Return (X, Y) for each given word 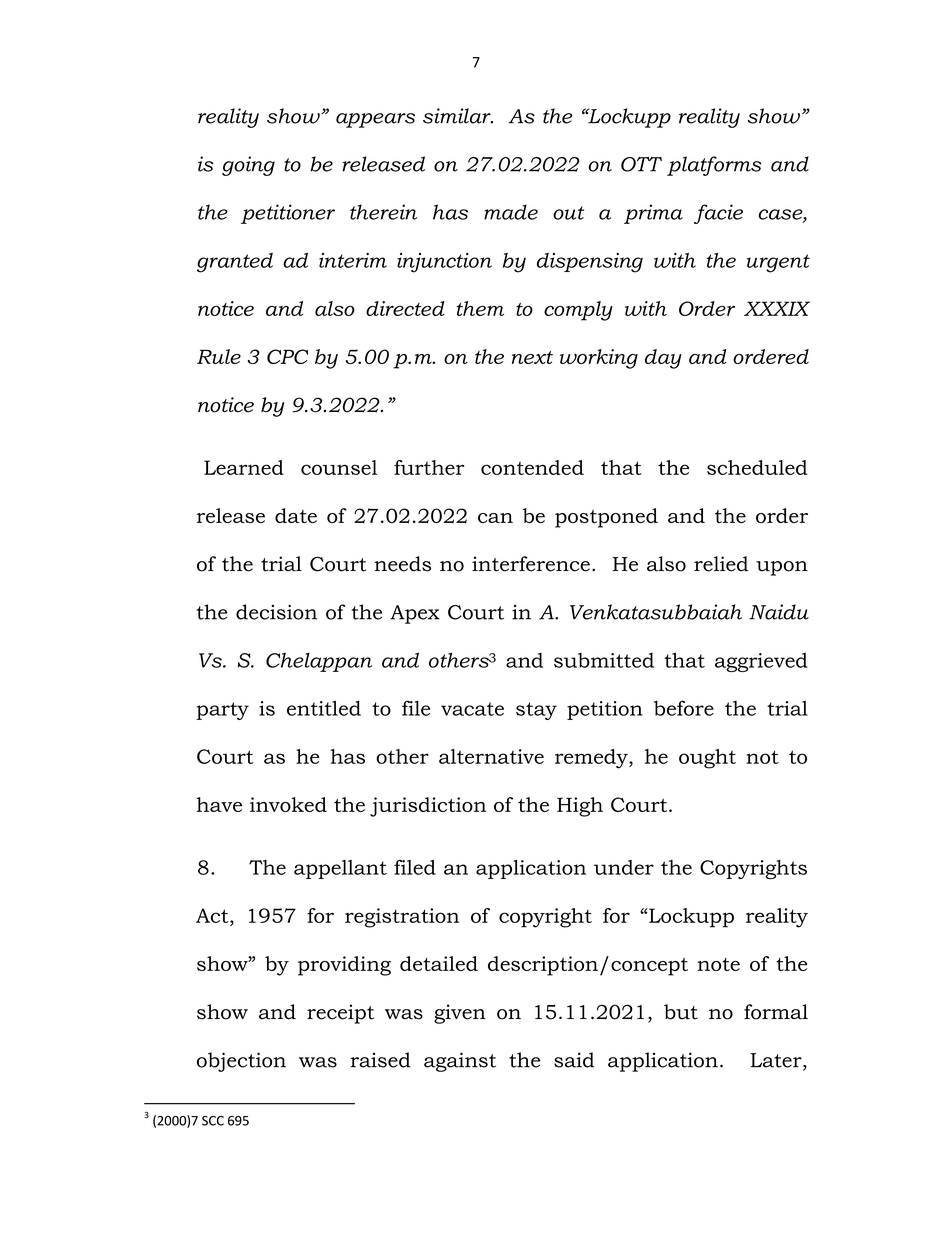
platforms (714, 166)
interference (531, 564)
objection (241, 1062)
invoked (288, 804)
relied (721, 564)
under (624, 867)
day (663, 359)
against (460, 1062)
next (532, 357)
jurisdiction (428, 807)
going (248, 166)
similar (458, 116)
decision (276, 612)
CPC (287, 356)
